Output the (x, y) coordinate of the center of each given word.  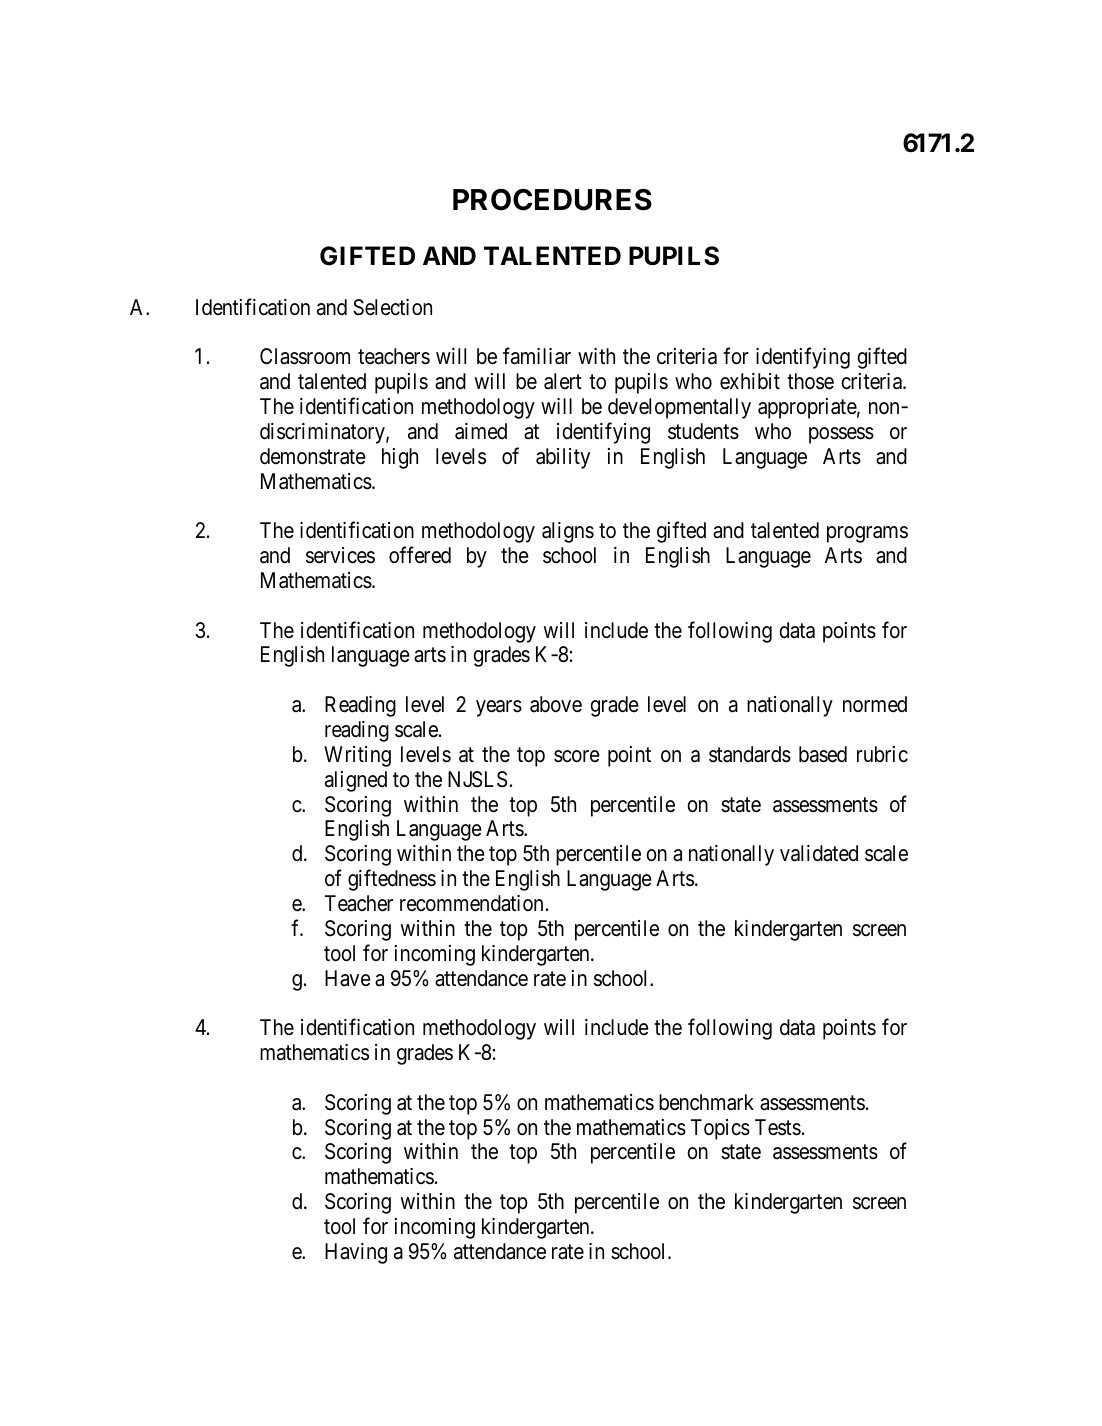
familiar (537, 356)
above (556, 704)
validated (819, 853)
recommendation (471, 903)
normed (875, 704)
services (340, 555)
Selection (392, 307)
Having (356, 1253)
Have (348, 978)
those (810, 381)
